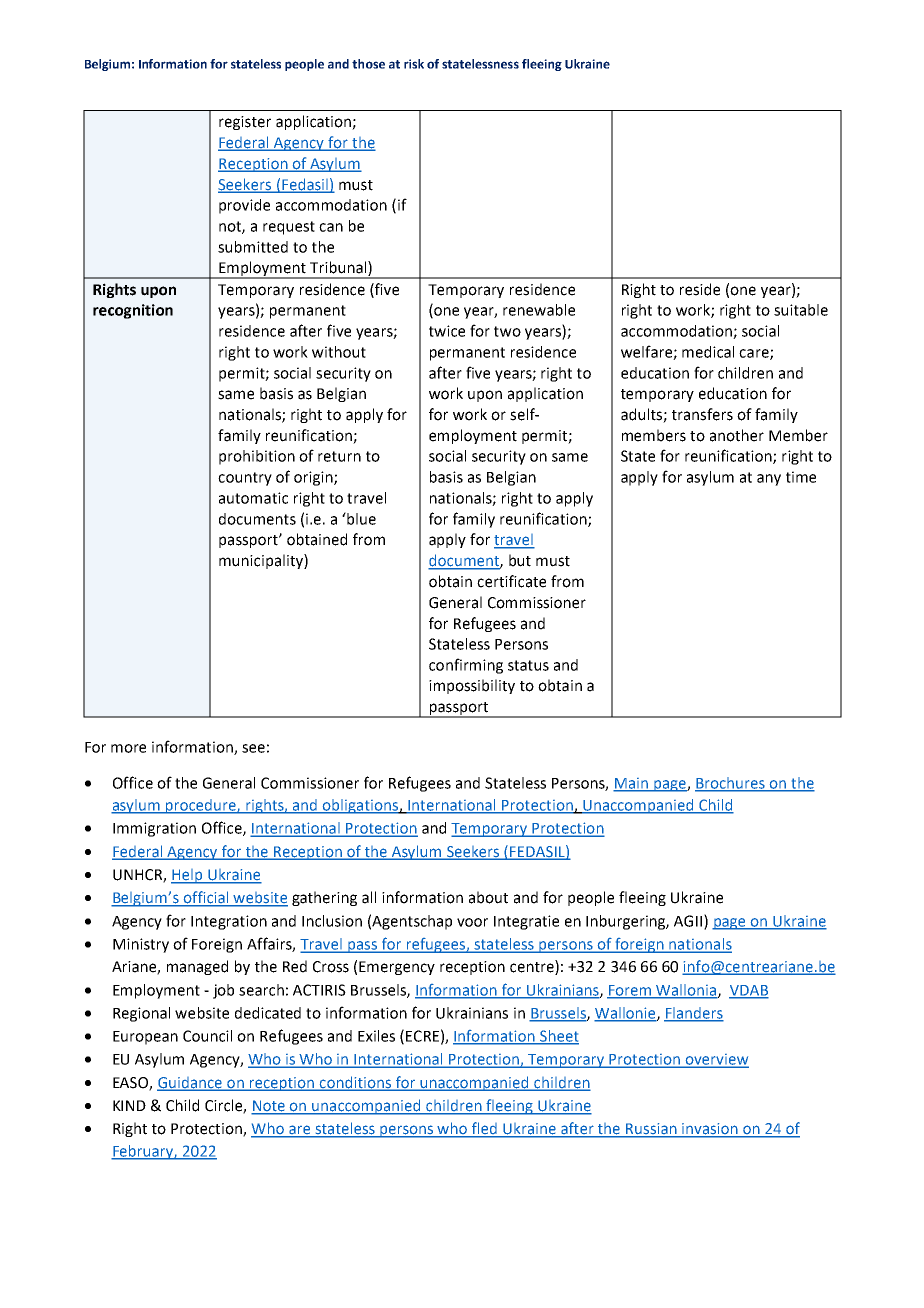  What do you see at coordinates (245, 123) in the screenshot?
I see `register` at bounding box center [245, 123].
